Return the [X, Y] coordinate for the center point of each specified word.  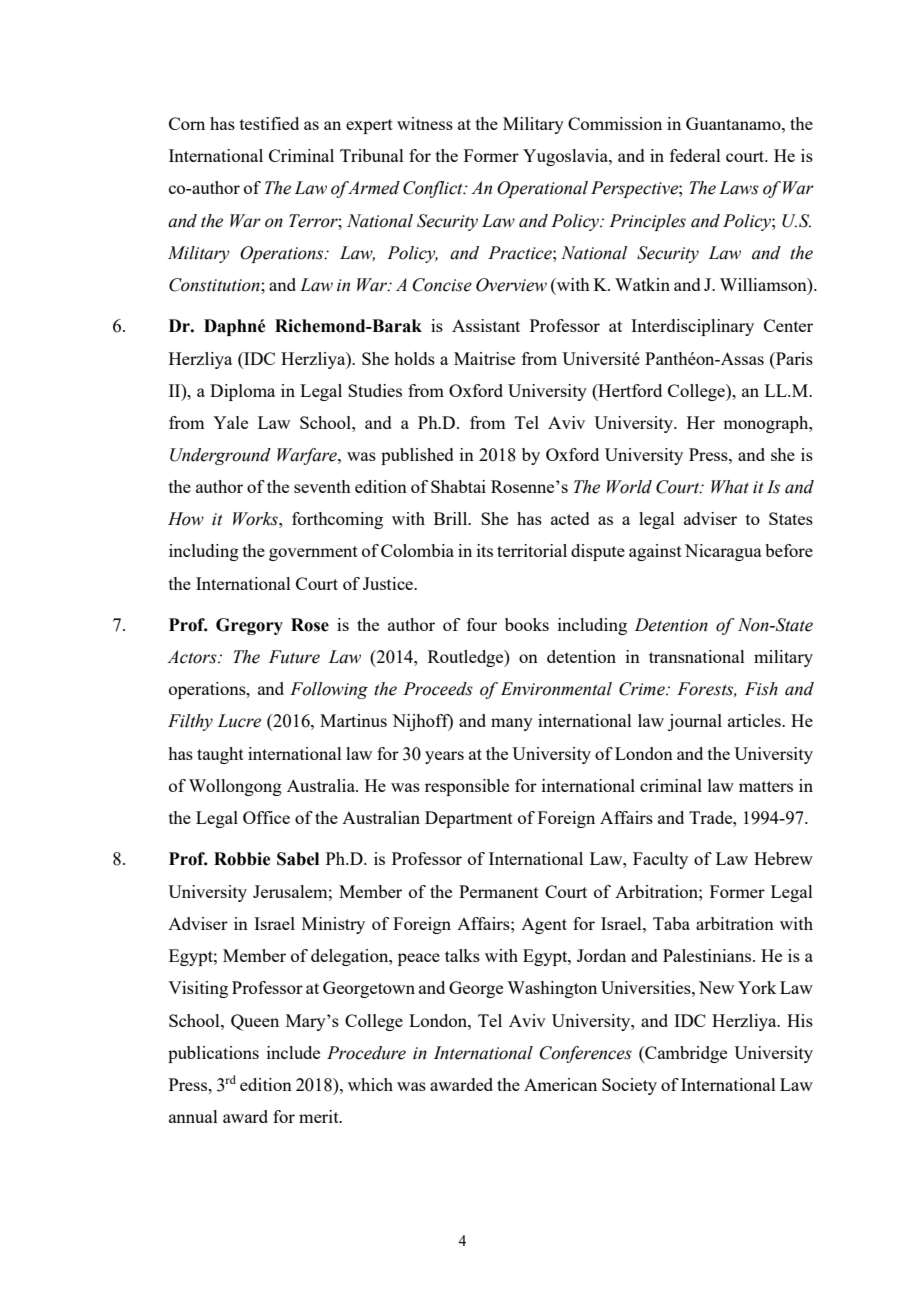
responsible [467, 787]
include [293, 1052]
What [730, 487]
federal [695, 155]
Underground [220, 456]
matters [766, 786]
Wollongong [235, 787]
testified [269, 123]
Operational [542, 189]
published [417, 456]
